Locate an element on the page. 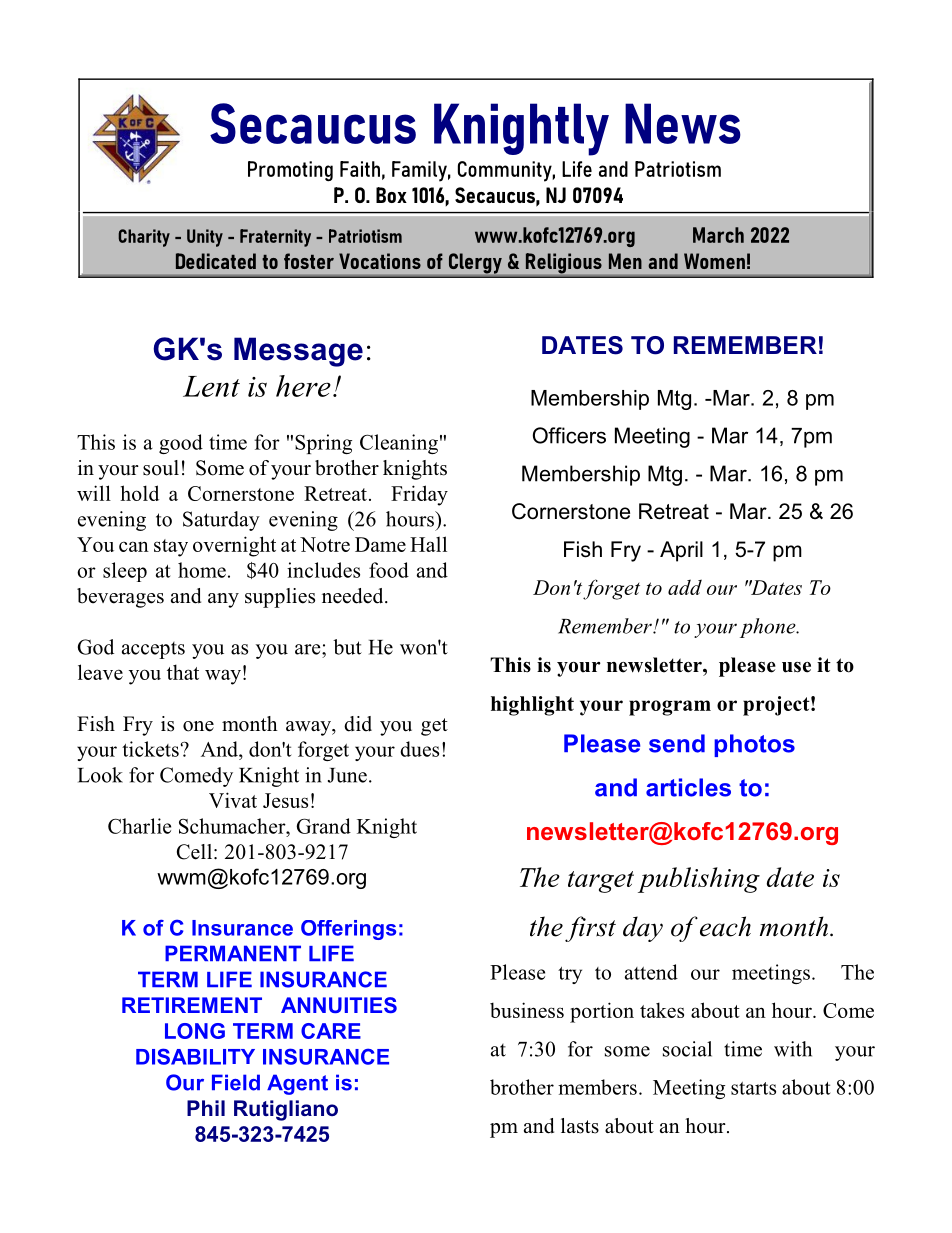  April is located at coordinates (681, 551).
